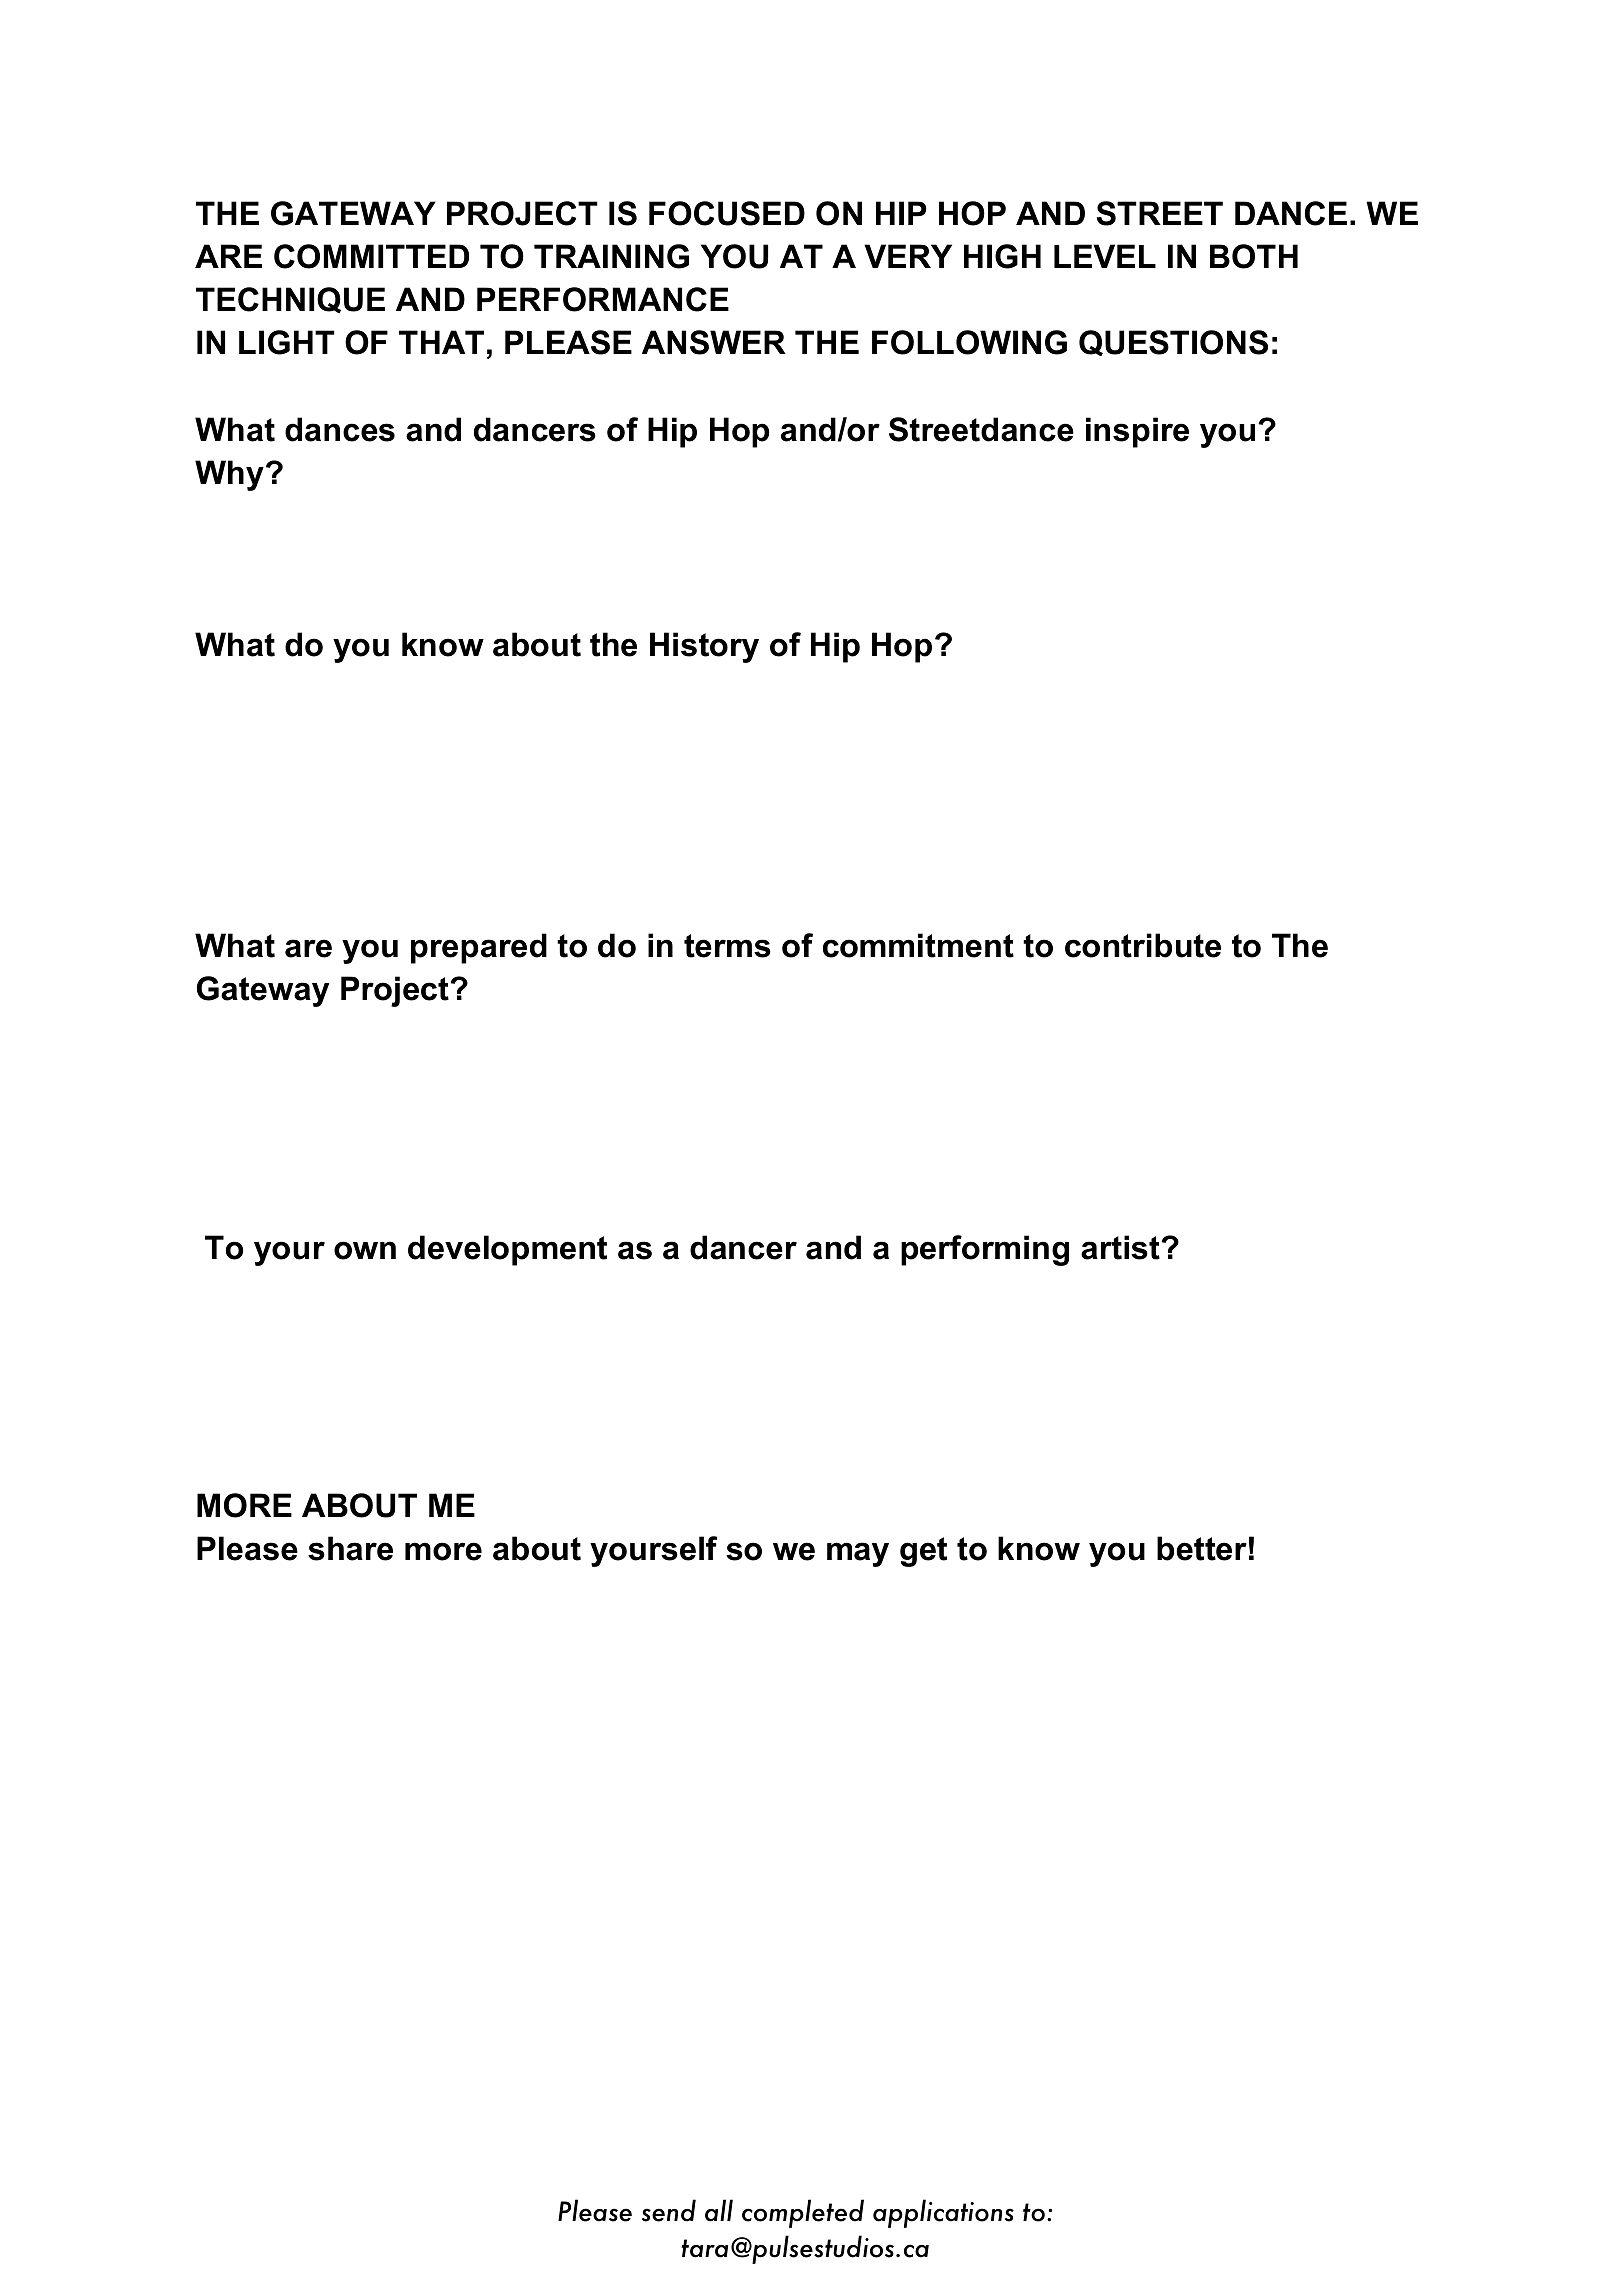  I want to click on COMMITTED, so click(371, 256).
